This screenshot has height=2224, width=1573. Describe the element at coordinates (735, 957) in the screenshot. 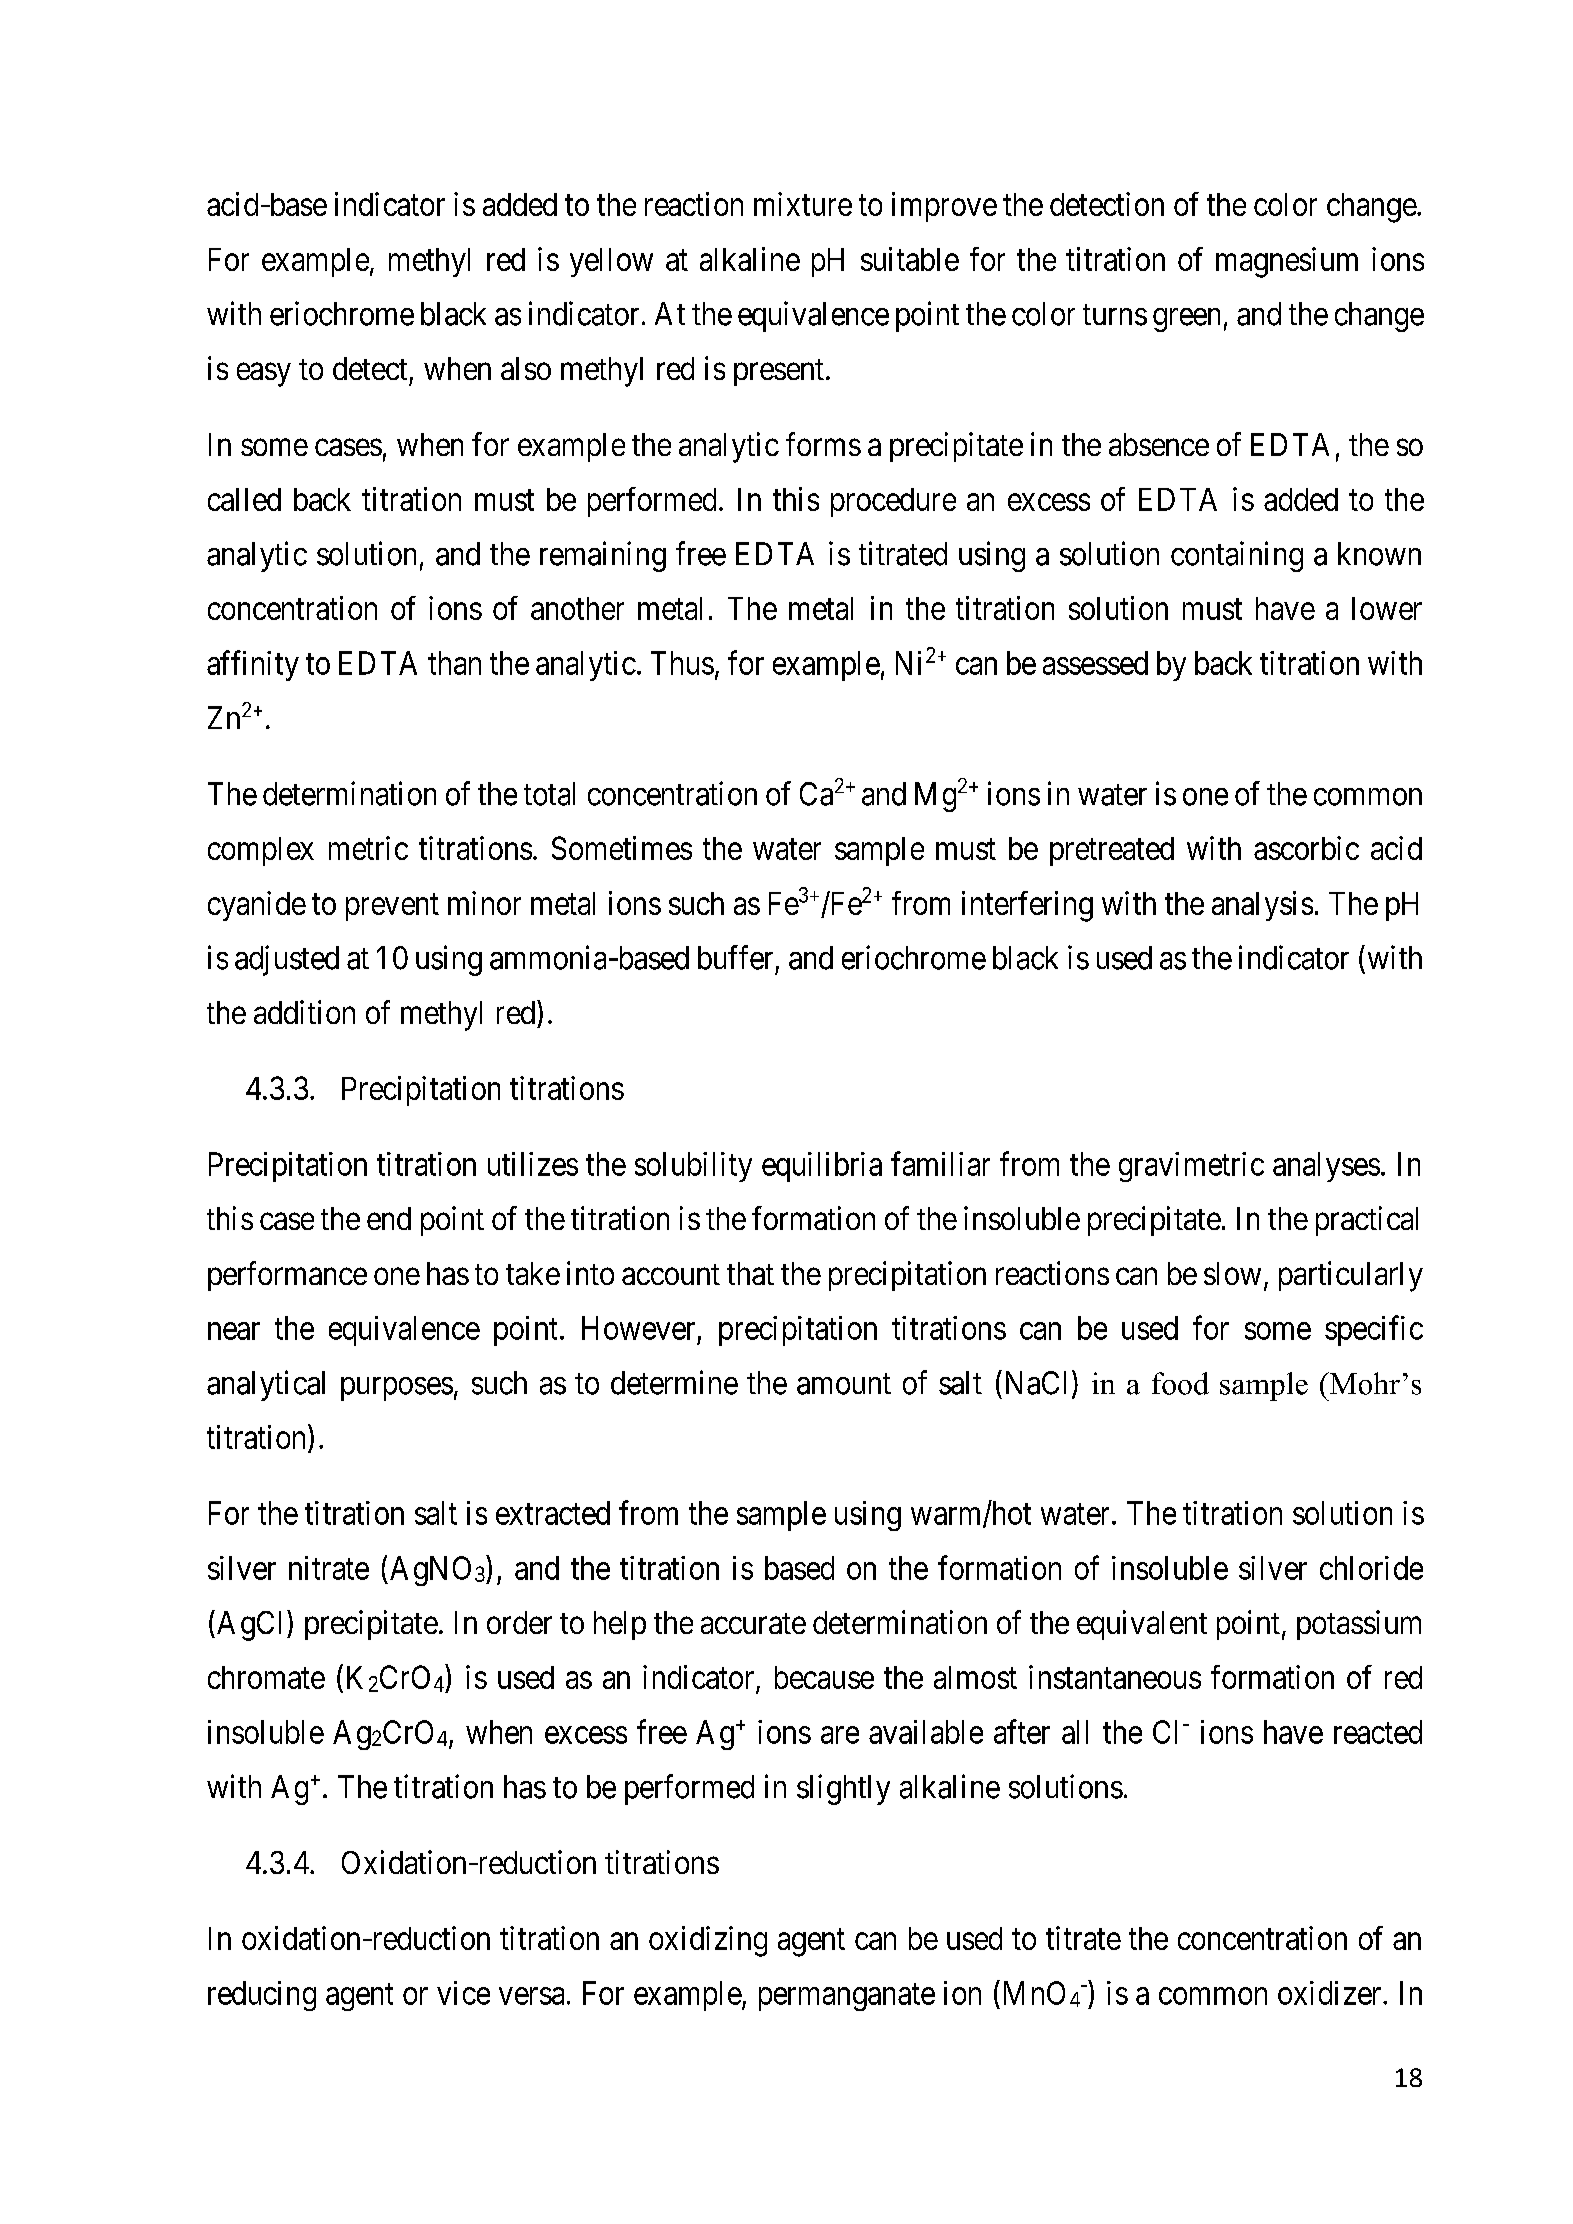

I see `buffer` at that location.
